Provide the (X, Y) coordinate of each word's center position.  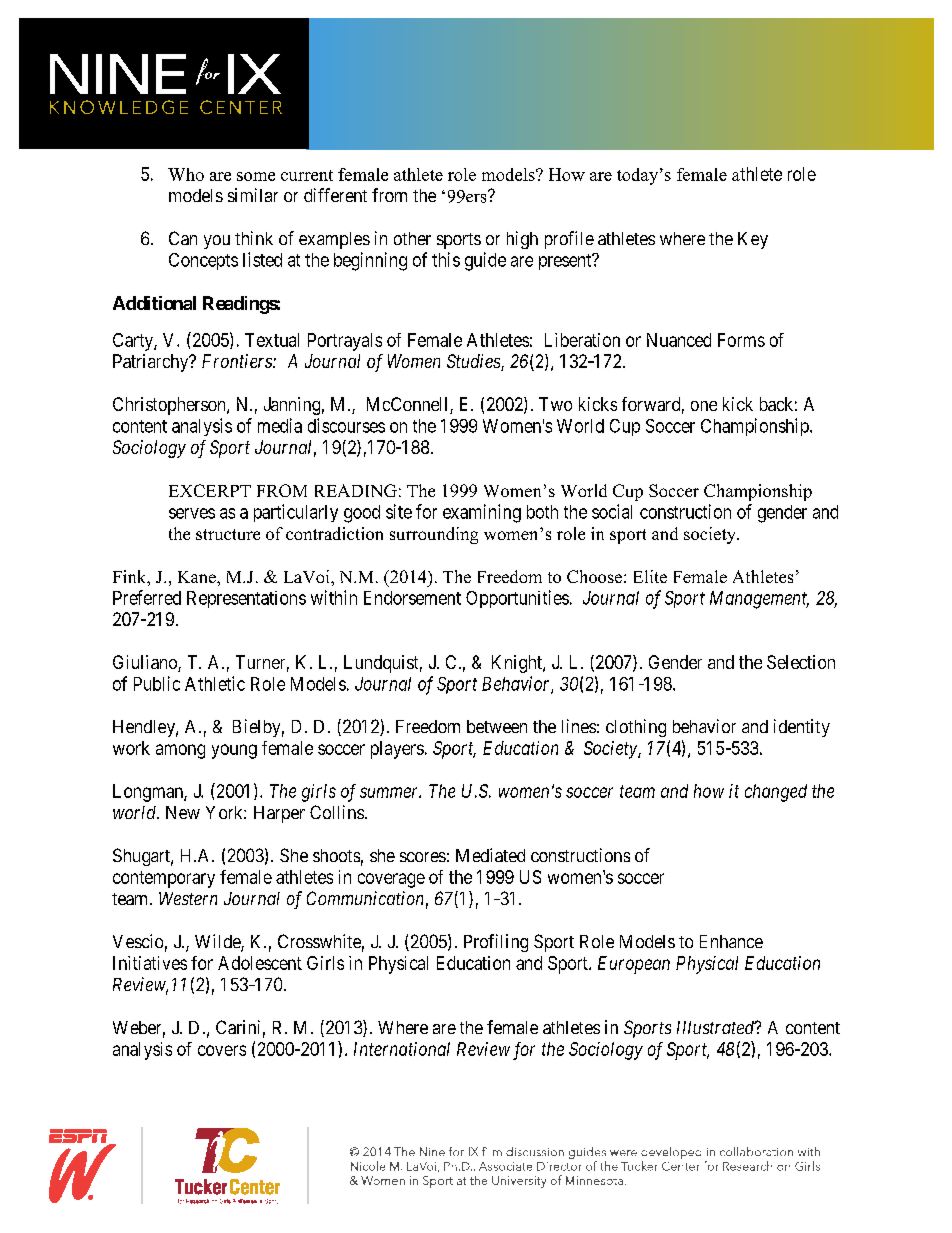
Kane (198, 577)
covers (222, 1050)
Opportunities (517, 599)
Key (753, 240)
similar (253, 195)
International (402, 1049)
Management (759, 600)
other (412, 238)
